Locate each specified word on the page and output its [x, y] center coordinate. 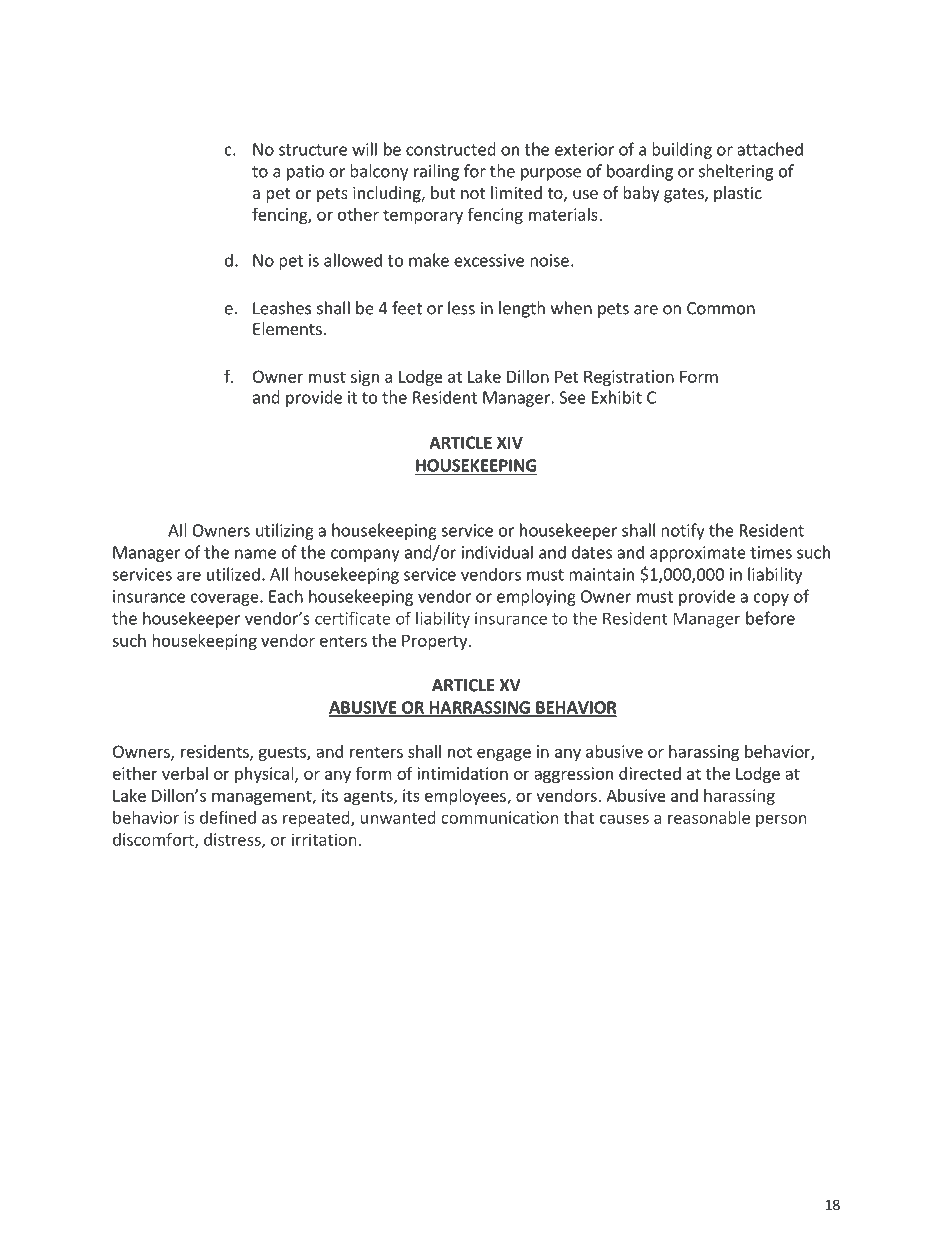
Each [286, 596]
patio [305, 173]
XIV [510, 442]
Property [436, 642]
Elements [288, 328]
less [461, 308]
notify [683, 531]
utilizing [285, 531]
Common [721, 308]
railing [436, 172]
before [770, 618]
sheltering [736, 172]
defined [228, 817]
